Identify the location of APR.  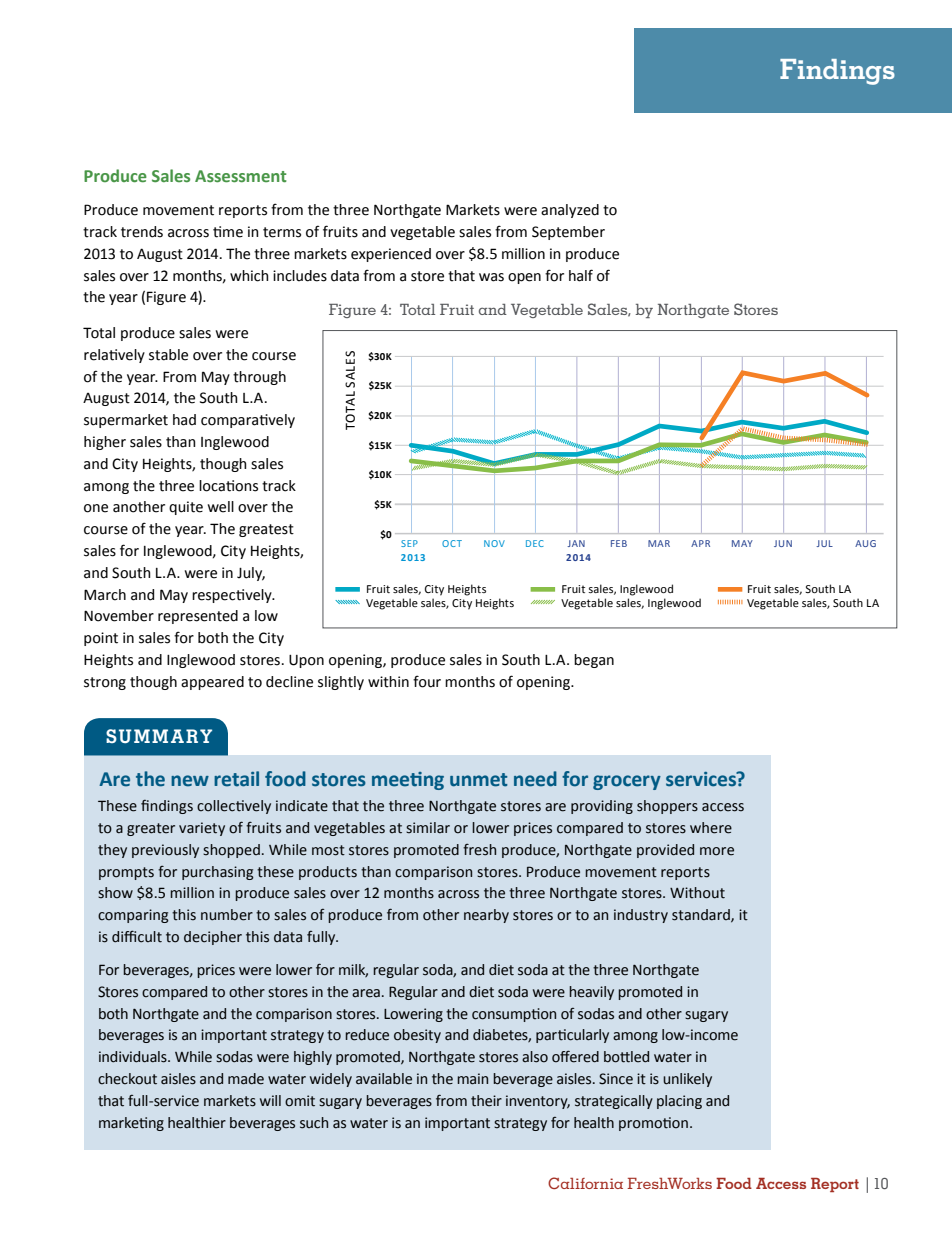
(700, 543).
